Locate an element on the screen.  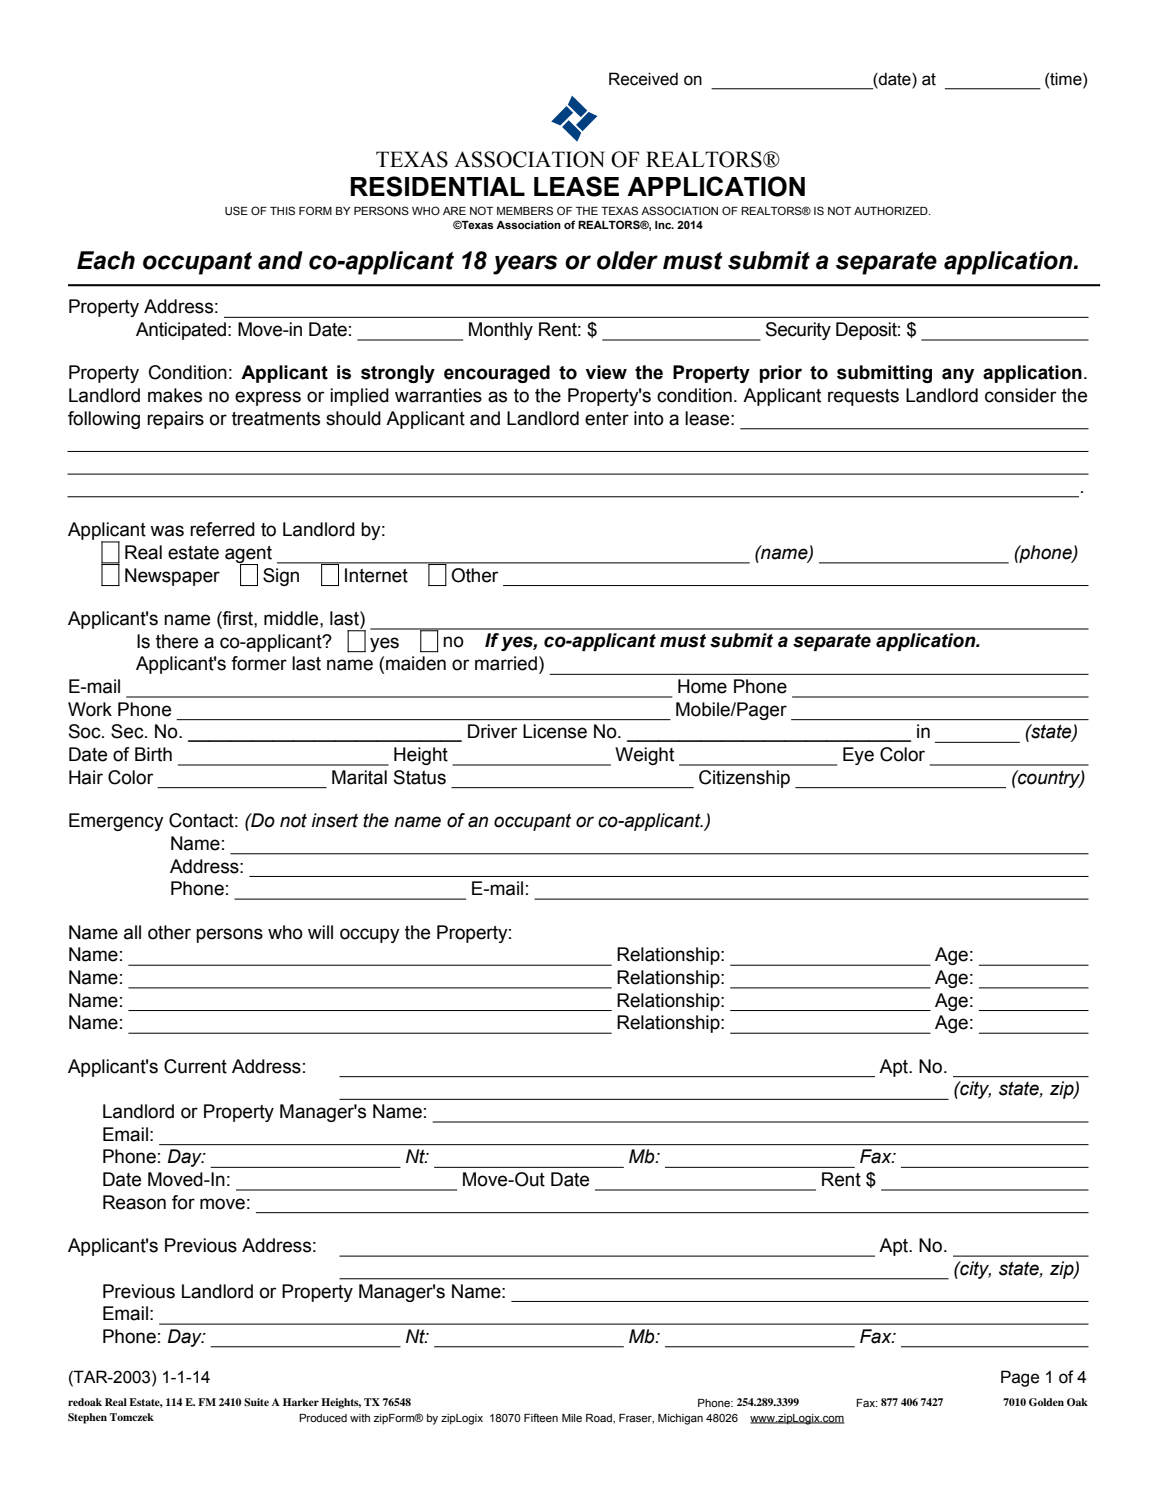
Mile is located at coordinates (572, 1418).
